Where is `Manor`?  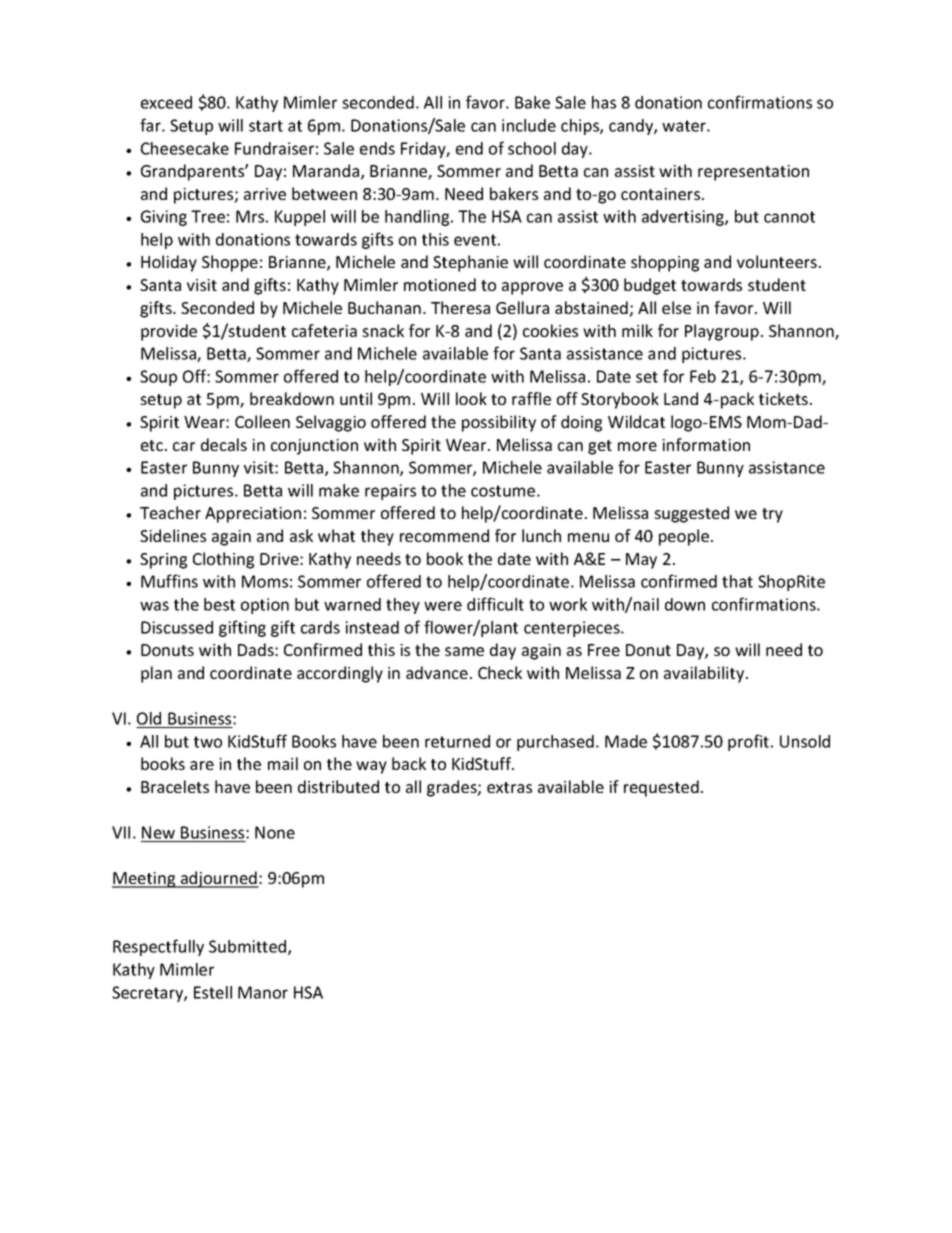
Manor is located at coordinates (263, 992).
